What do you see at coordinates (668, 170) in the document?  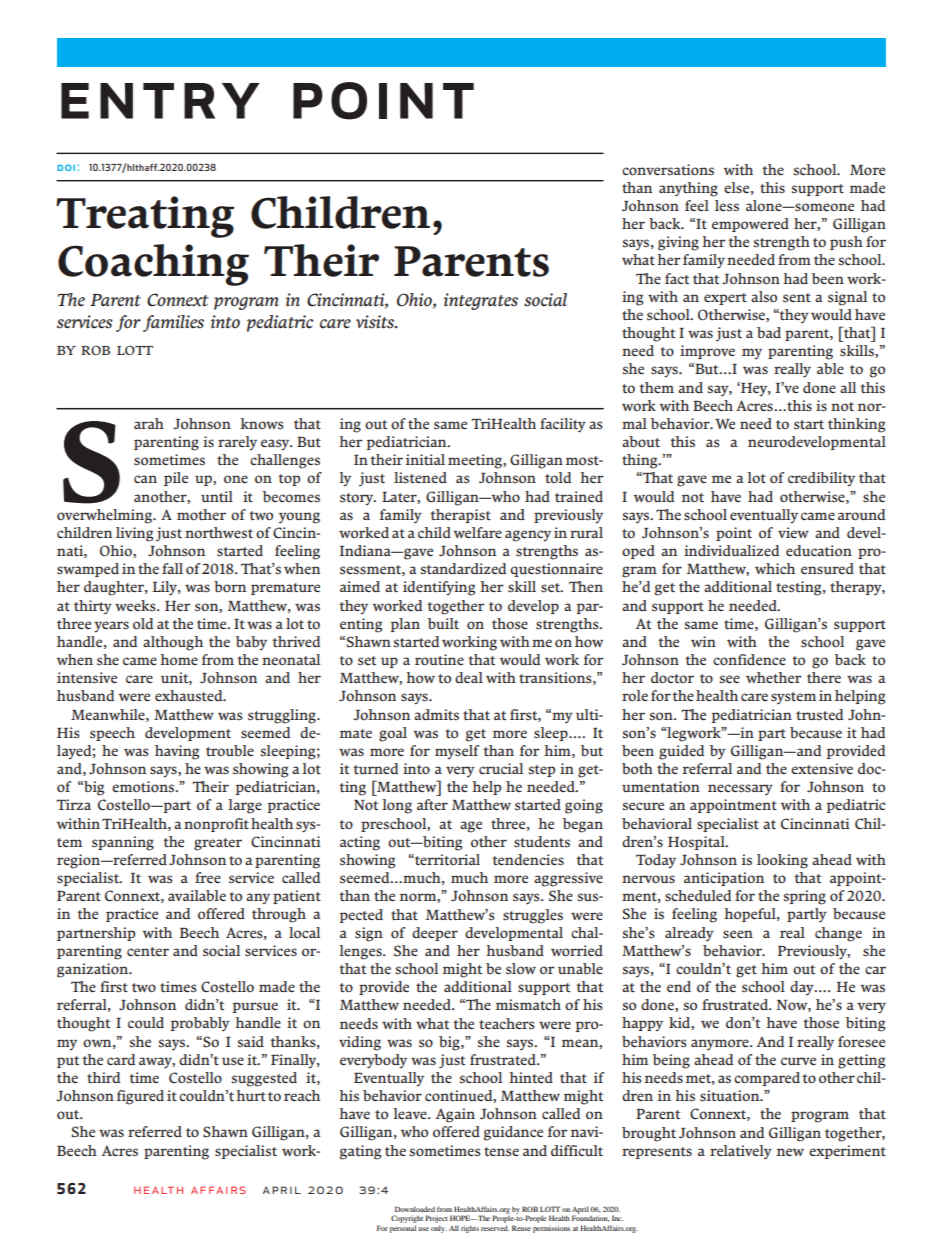 I see `conversations` at bounding box center [668, 170].
